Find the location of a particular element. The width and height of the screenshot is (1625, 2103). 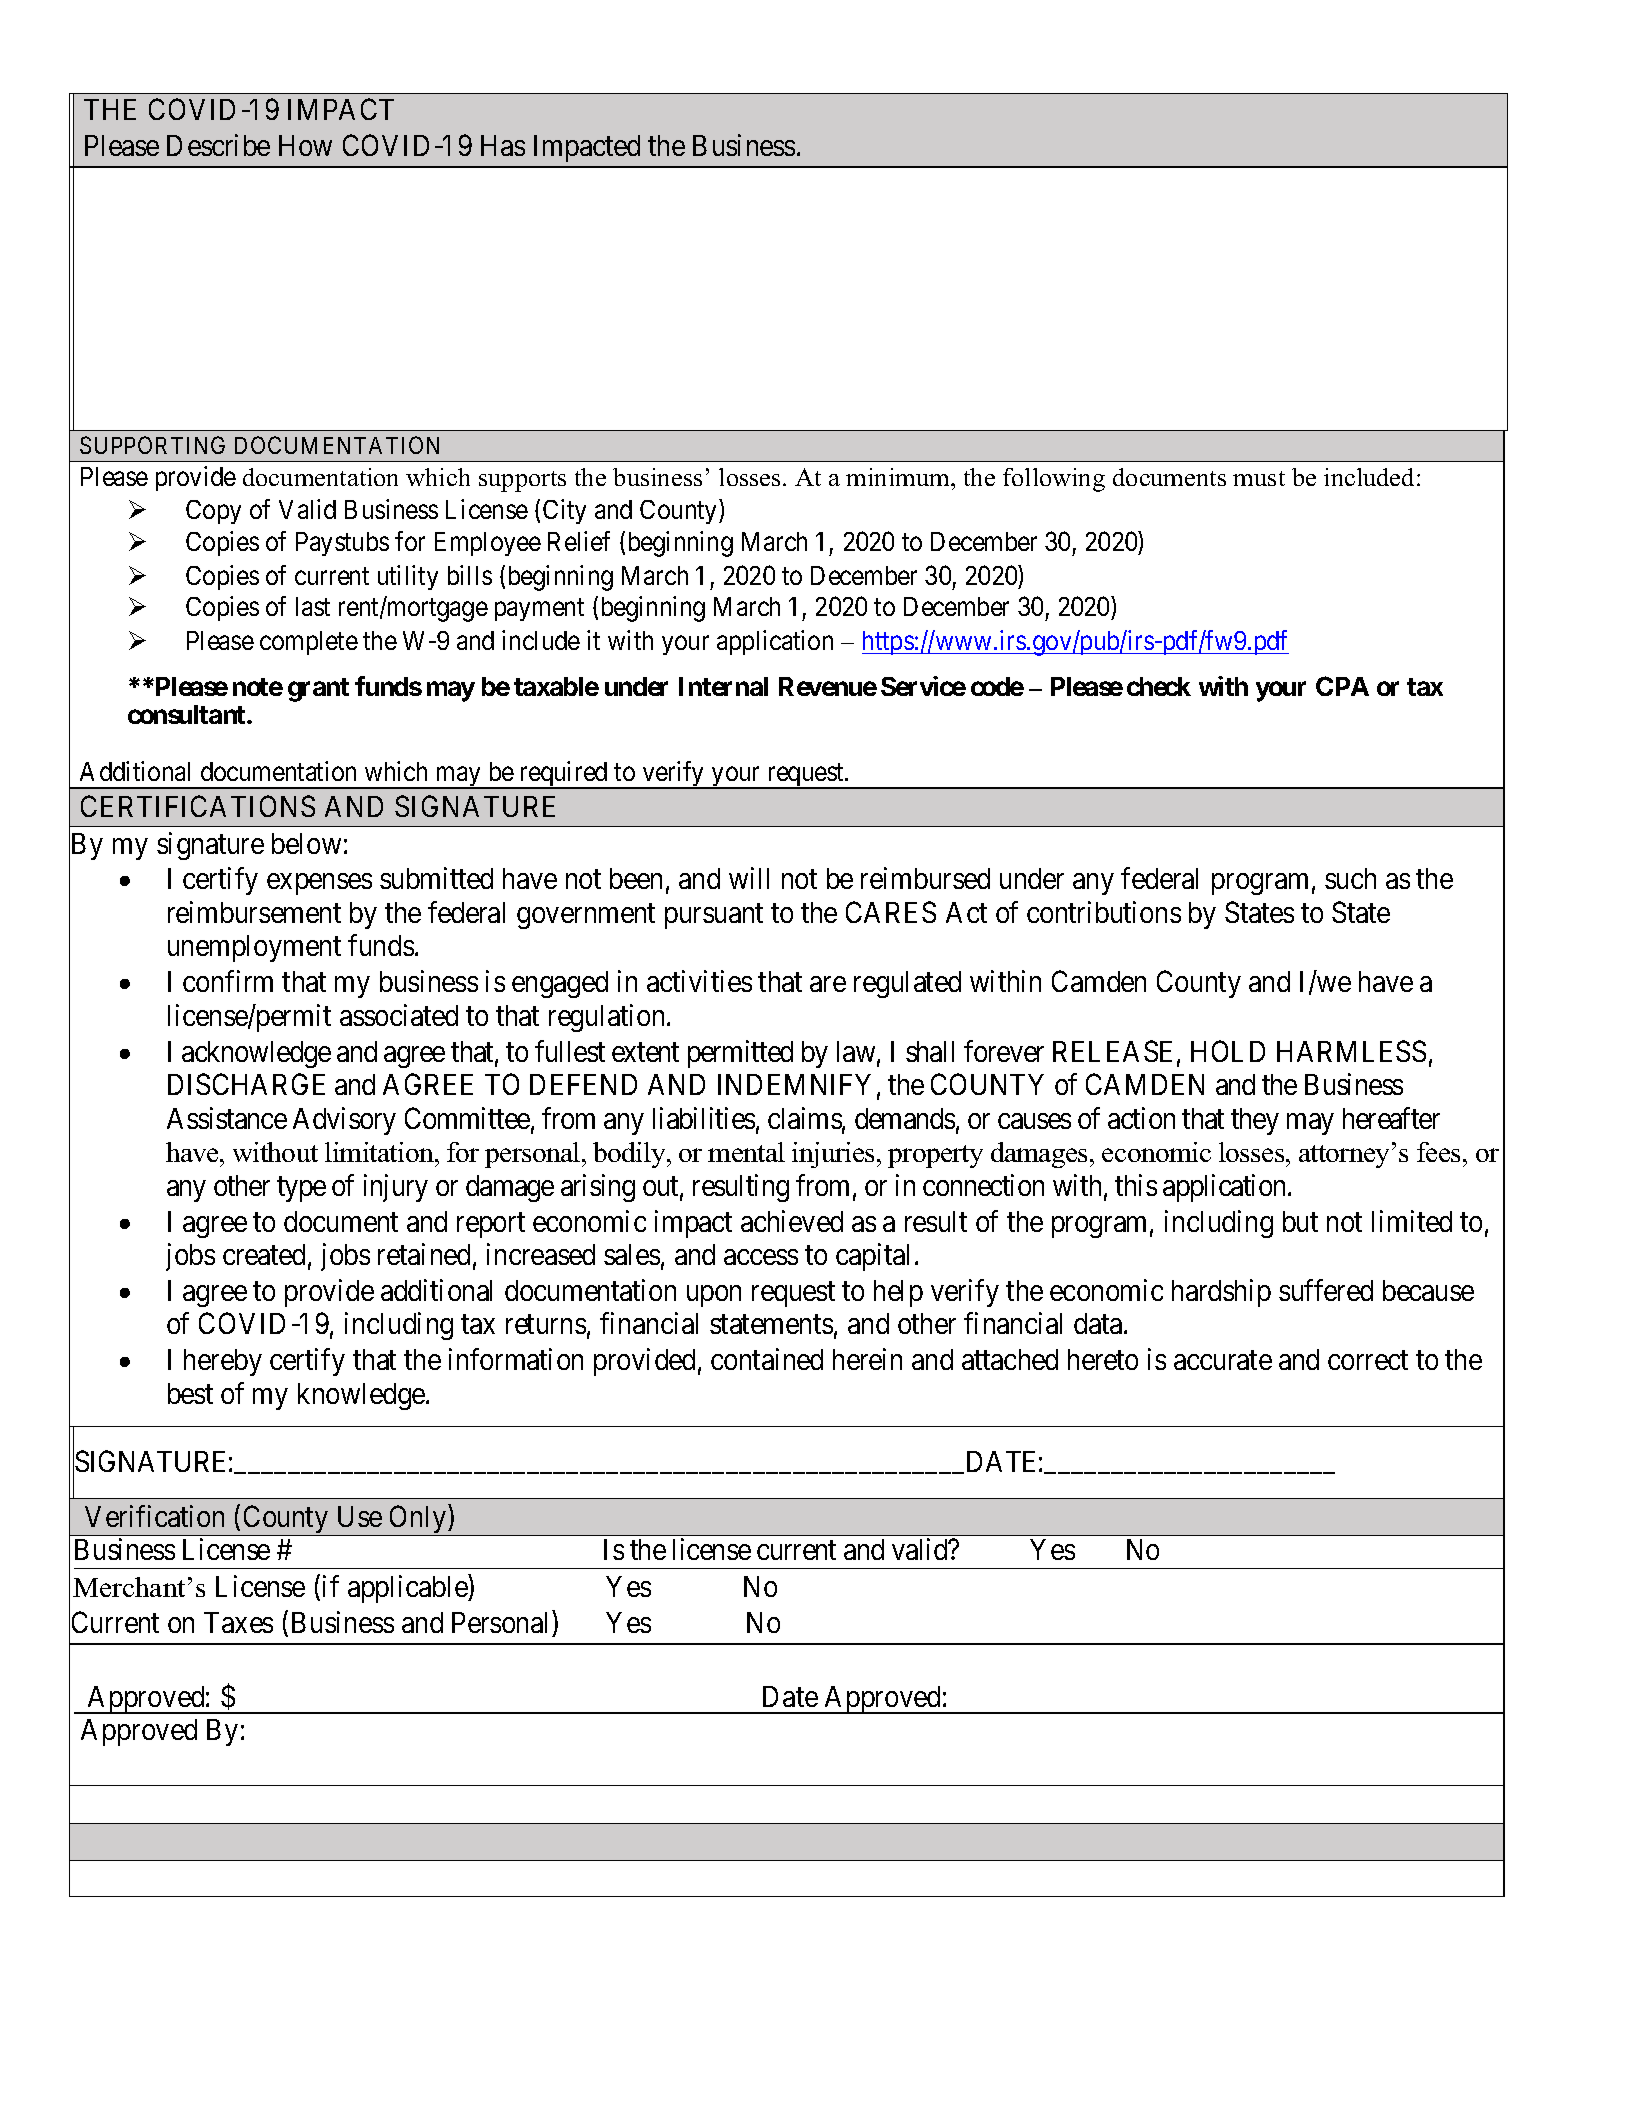

expenses is located at coordinates (319, 884).
